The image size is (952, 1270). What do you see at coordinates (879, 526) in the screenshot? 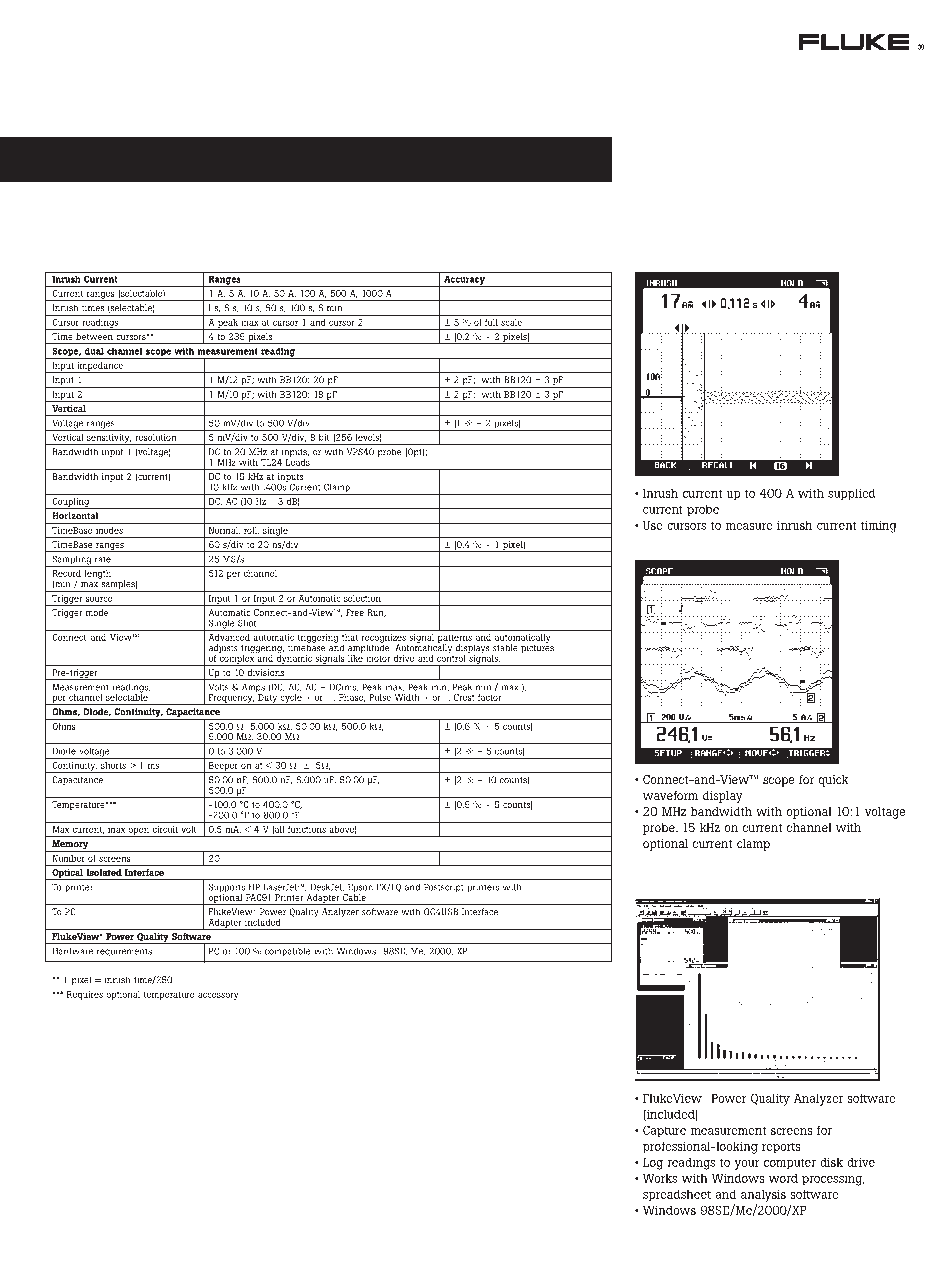
I see `timing` at bounding box center [879, 526].
